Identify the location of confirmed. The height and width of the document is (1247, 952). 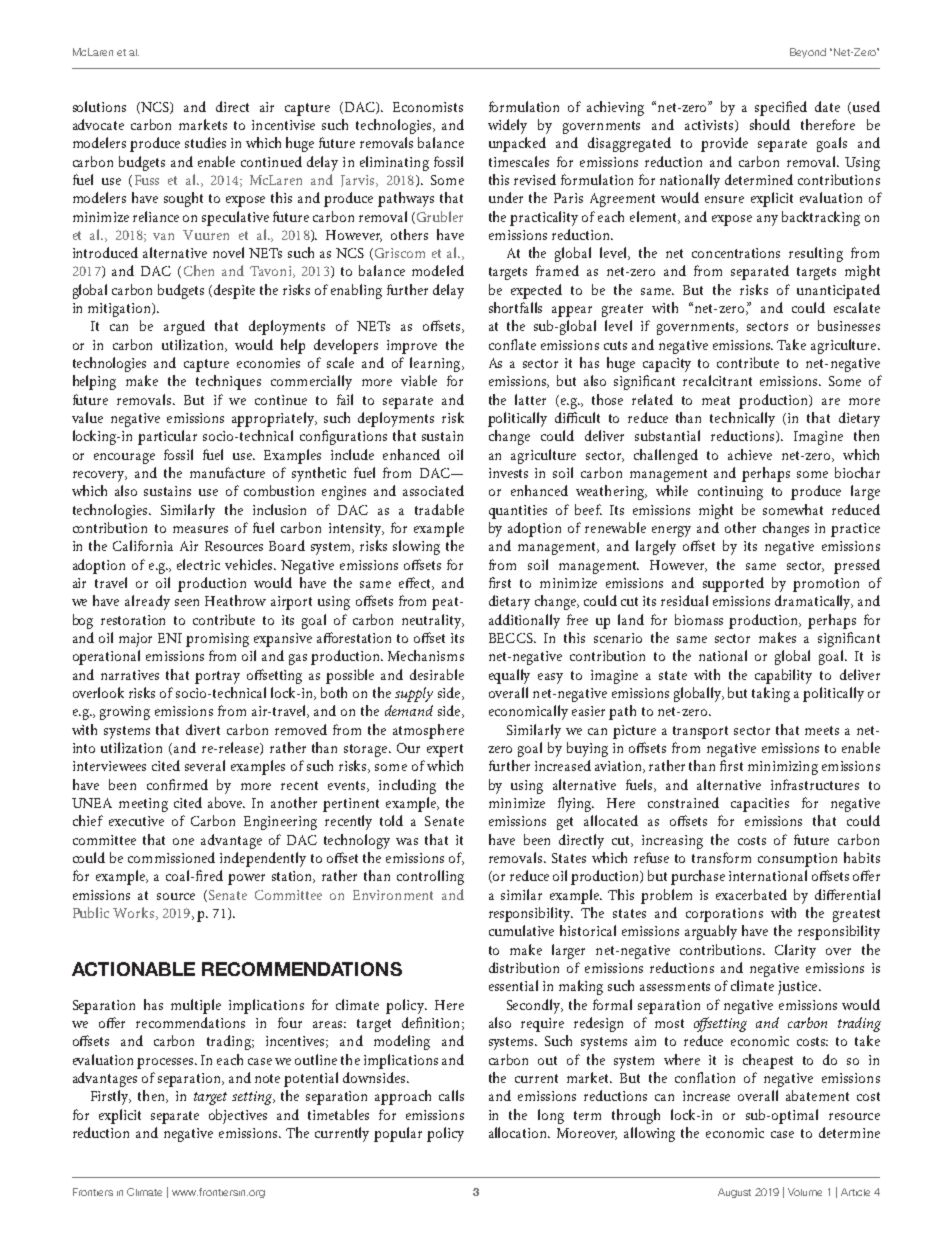
(177, 784).
